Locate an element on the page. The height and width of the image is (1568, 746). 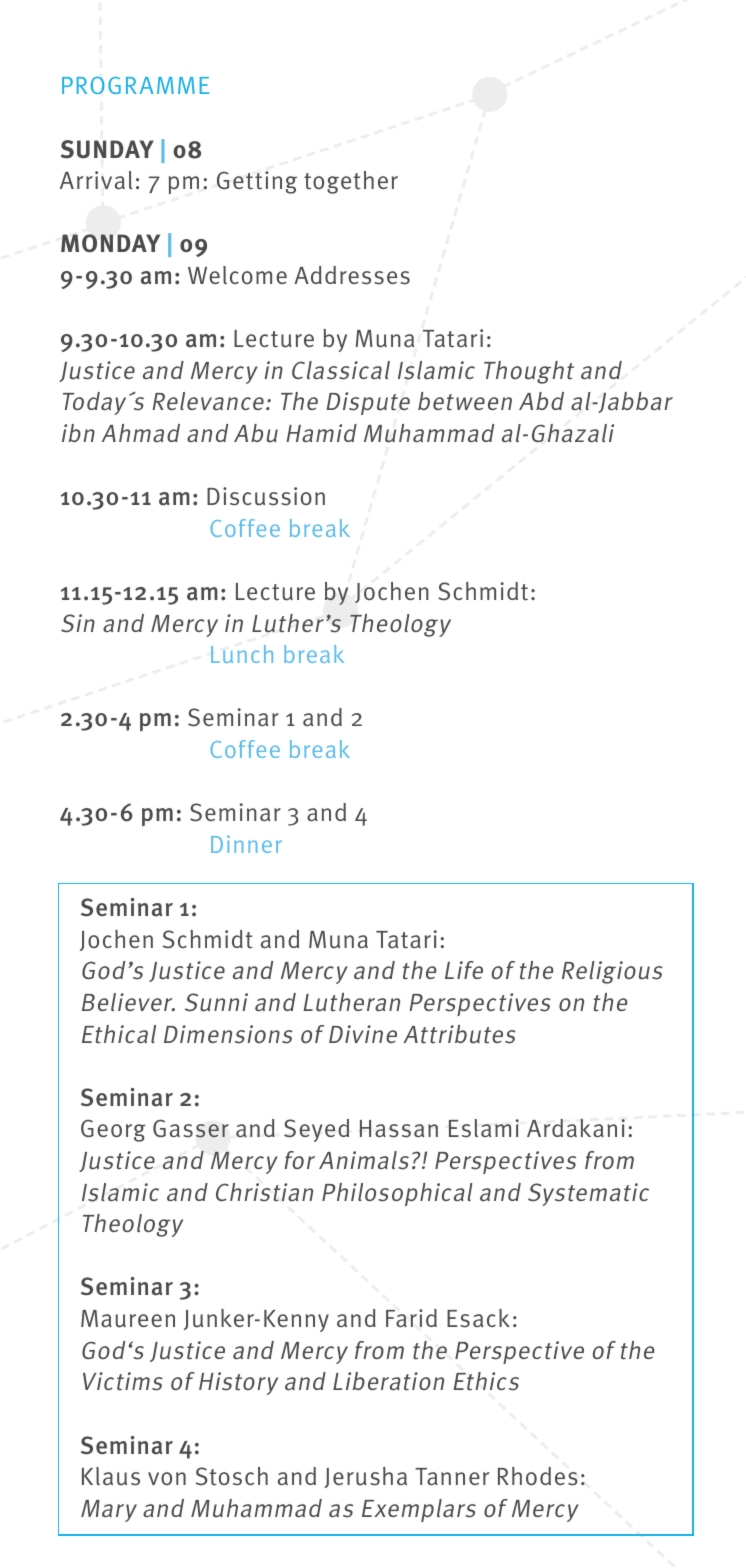
von is located at coordinates (167, 1478).
